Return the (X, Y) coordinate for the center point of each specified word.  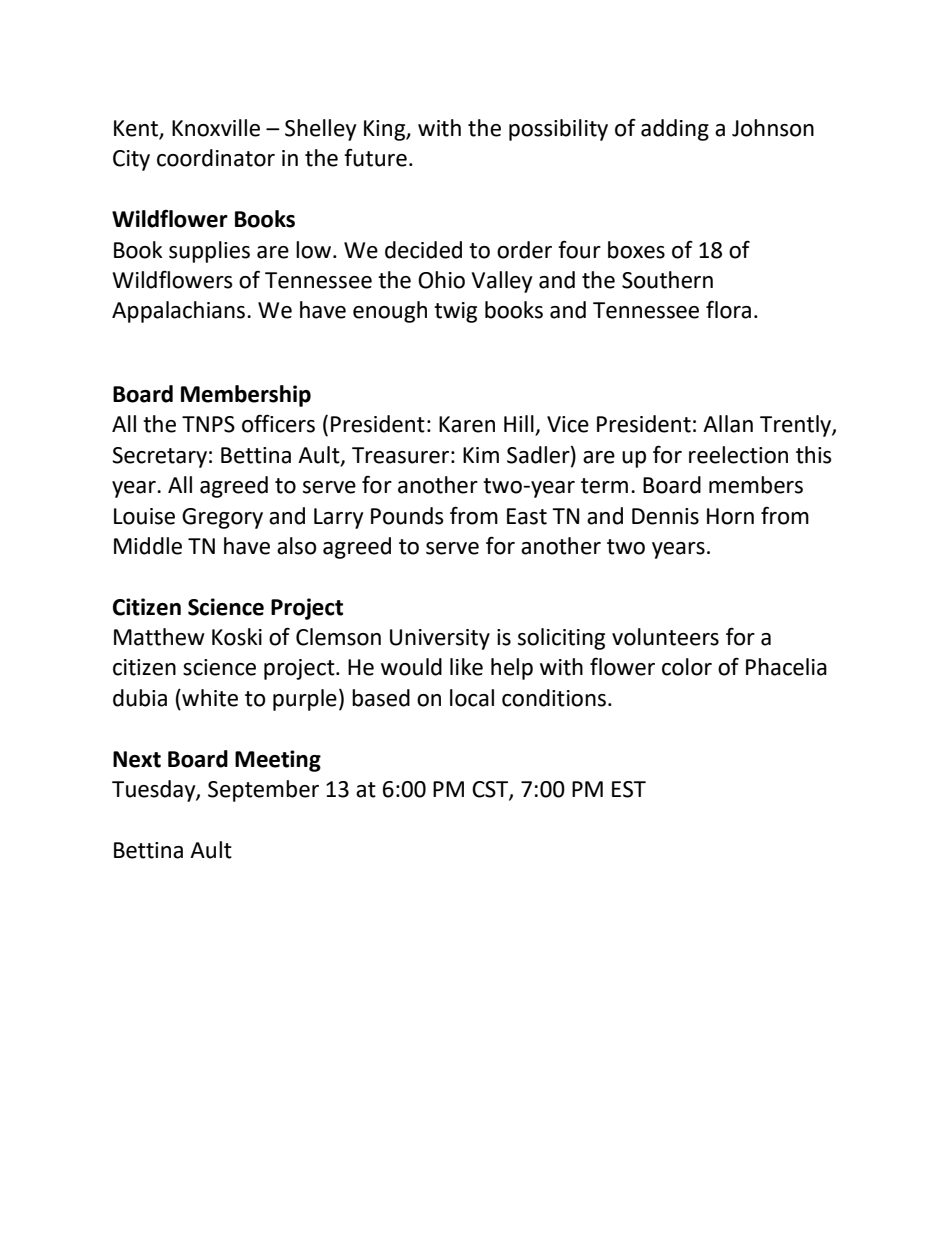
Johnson (773, 128)
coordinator (216, 158)
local (472, 698)
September (263, 791)
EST (629, 789)
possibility (558, 130)
